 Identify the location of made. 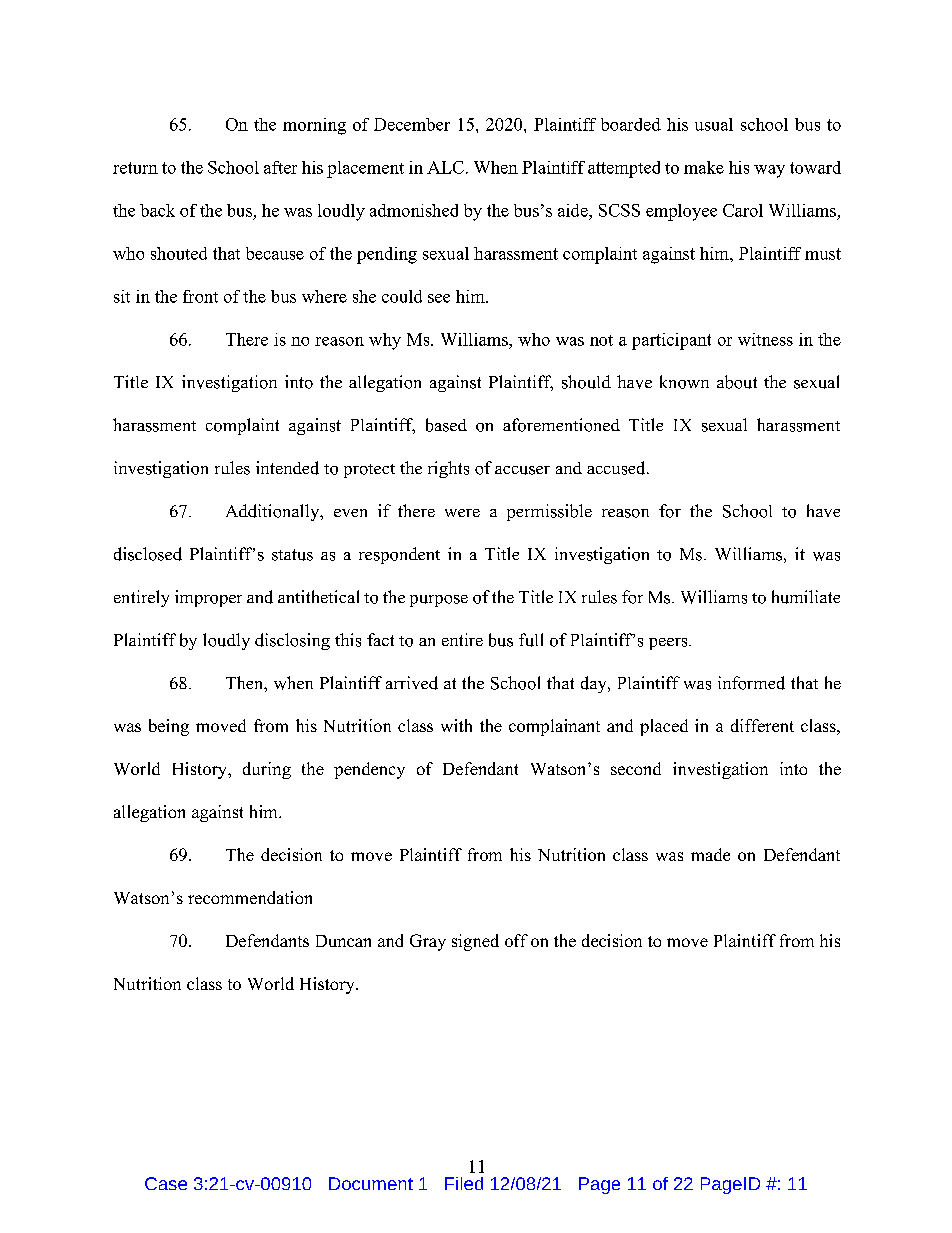
(710, 854).
